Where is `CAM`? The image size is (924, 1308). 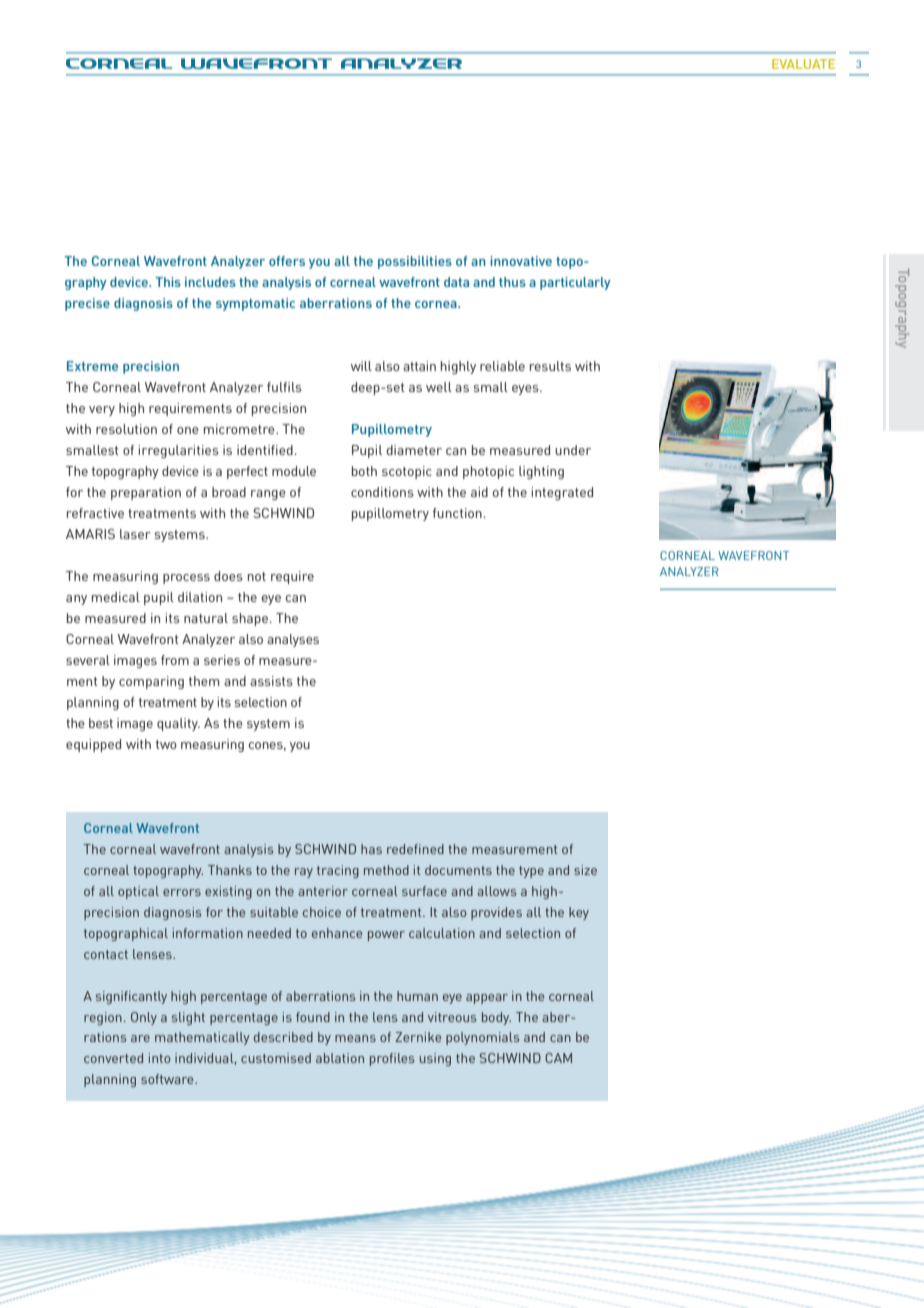 CAM is located at coordinates (558, 1058).
